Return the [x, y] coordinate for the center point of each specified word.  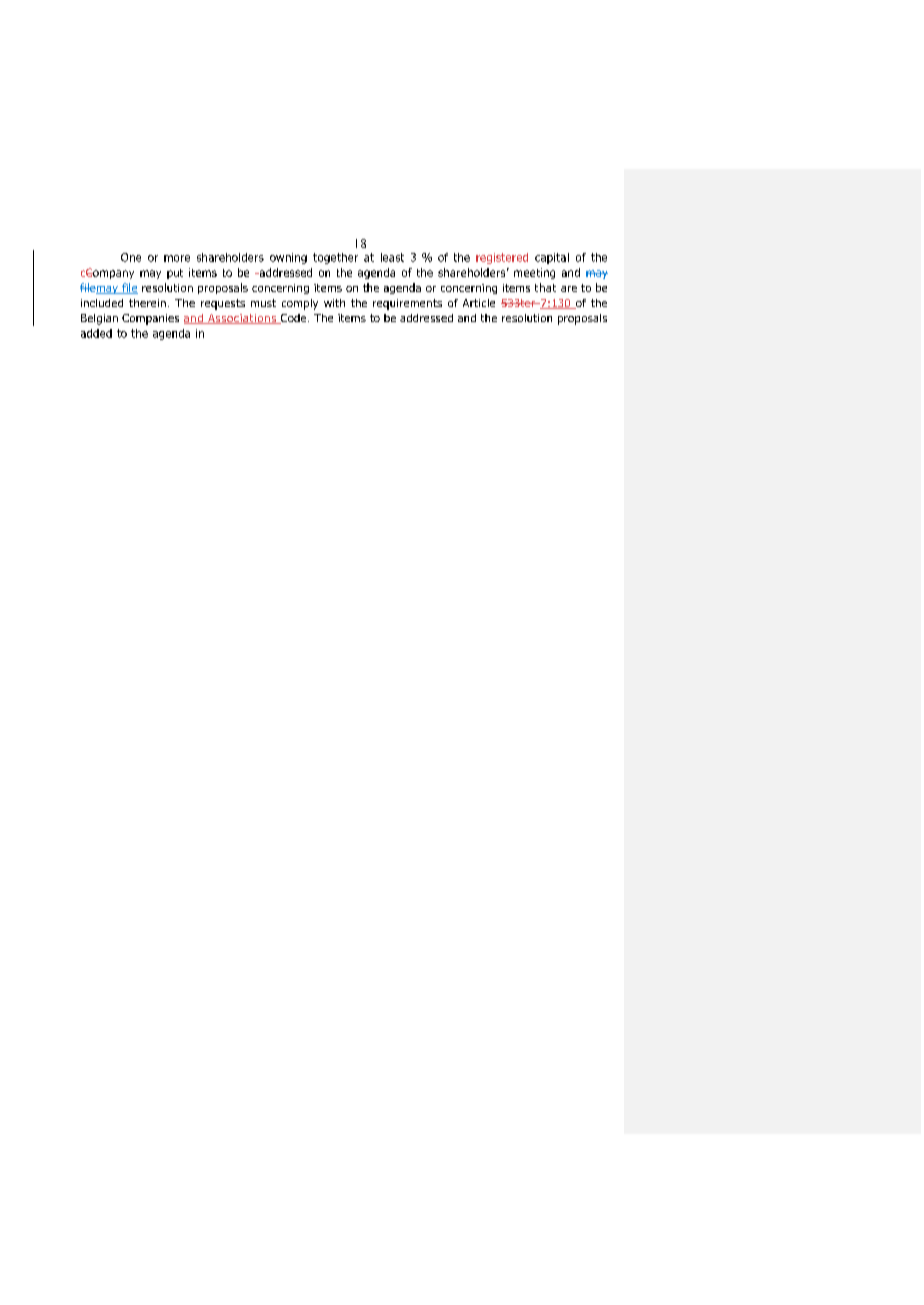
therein [147, 303]
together [335, 258]
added [96, 333]
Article [479, 303]
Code [293, 319]
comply [300, 304]
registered [502, 258]
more [177, 258]
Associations [242, 319]
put [175, 274]
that [545, 287]
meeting [534, 273]
